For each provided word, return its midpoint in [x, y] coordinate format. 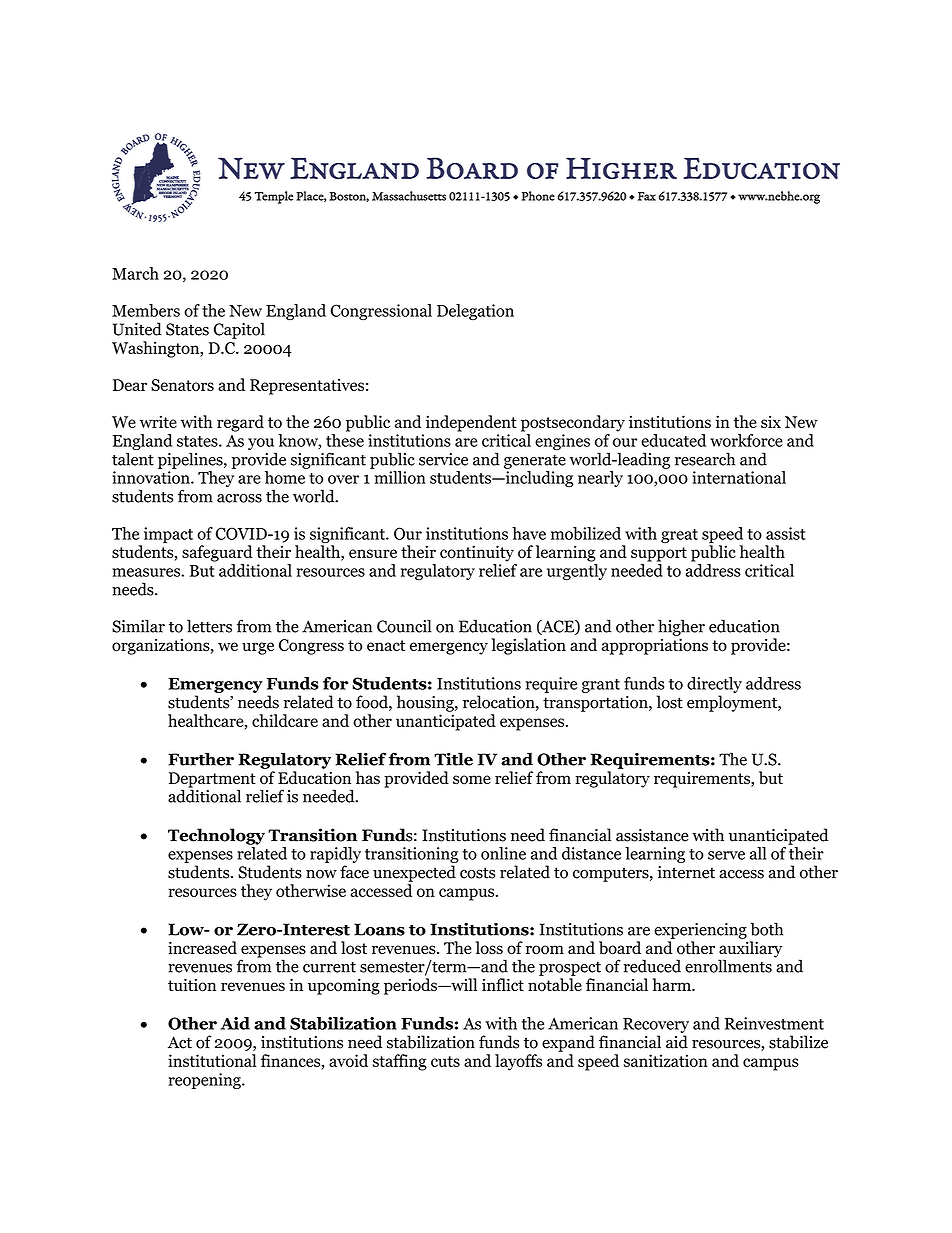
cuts [445, 1061]
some [472, 780]
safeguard [217, 553]
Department [212, 781]
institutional [212, 1060]
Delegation [475, 312]
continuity [477, 553]
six [771, 421]
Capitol [239, 330]
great [679, 536]
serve [726, 855]
